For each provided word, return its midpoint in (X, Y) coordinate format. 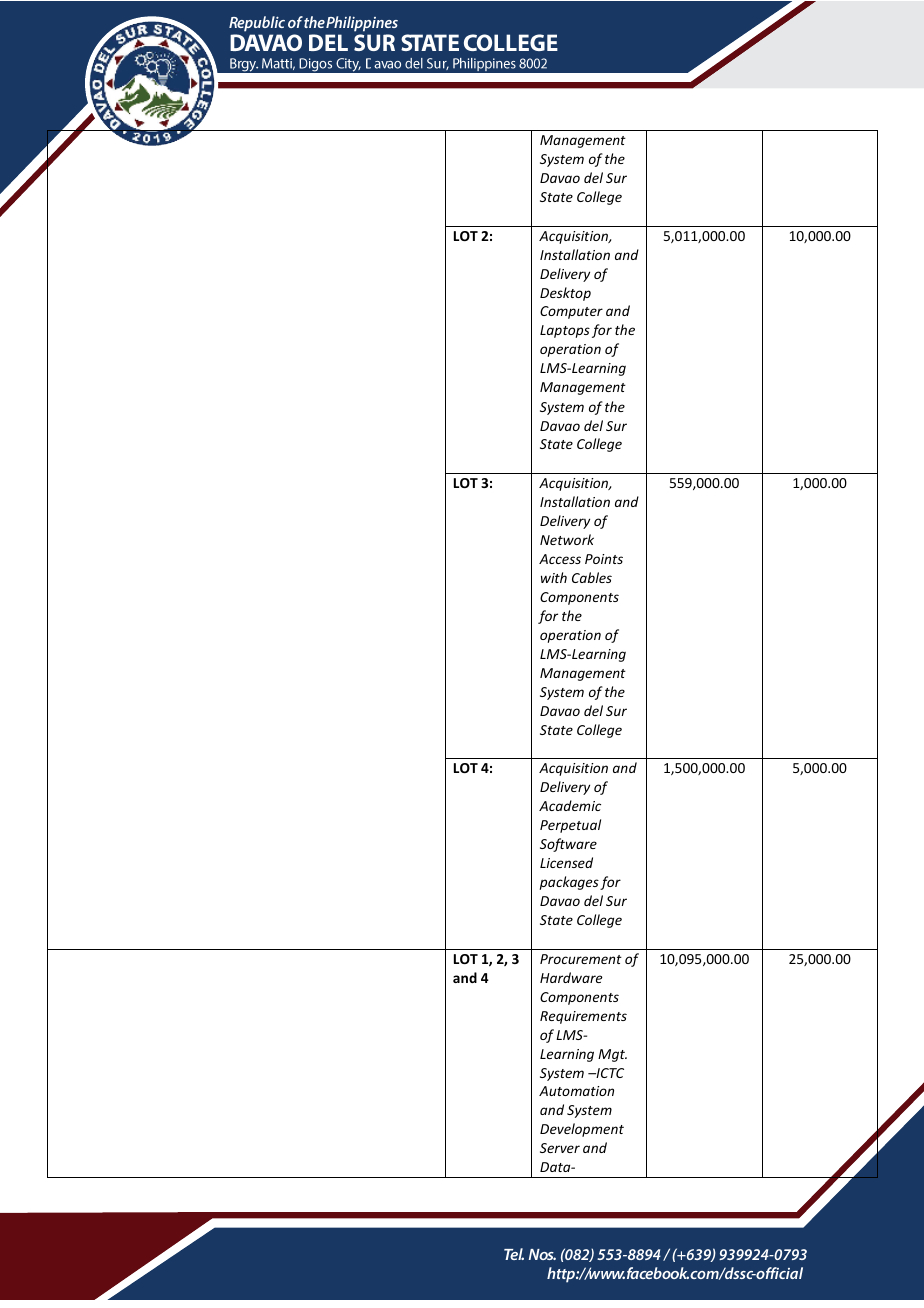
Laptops (565, 331)
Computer (571, 312)
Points (604, 559)
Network (567, 539)
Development (582, 1130)
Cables (592, 577)
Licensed (566, 862)
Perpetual (570, 826)
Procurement (581, 959)
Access (560, 559)
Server (560, 1148)
